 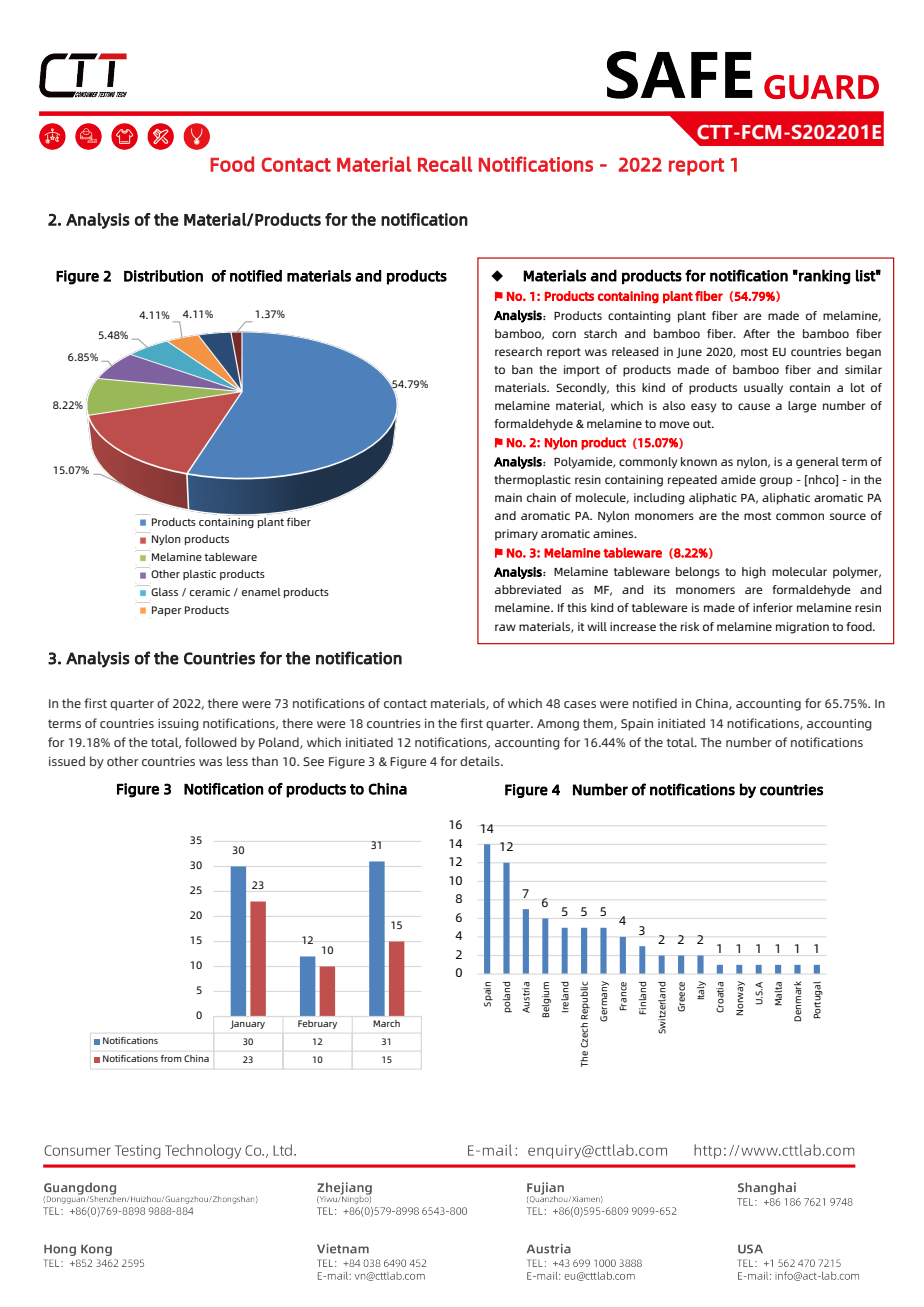 I want to click on After, so click(x=756, y=333).
